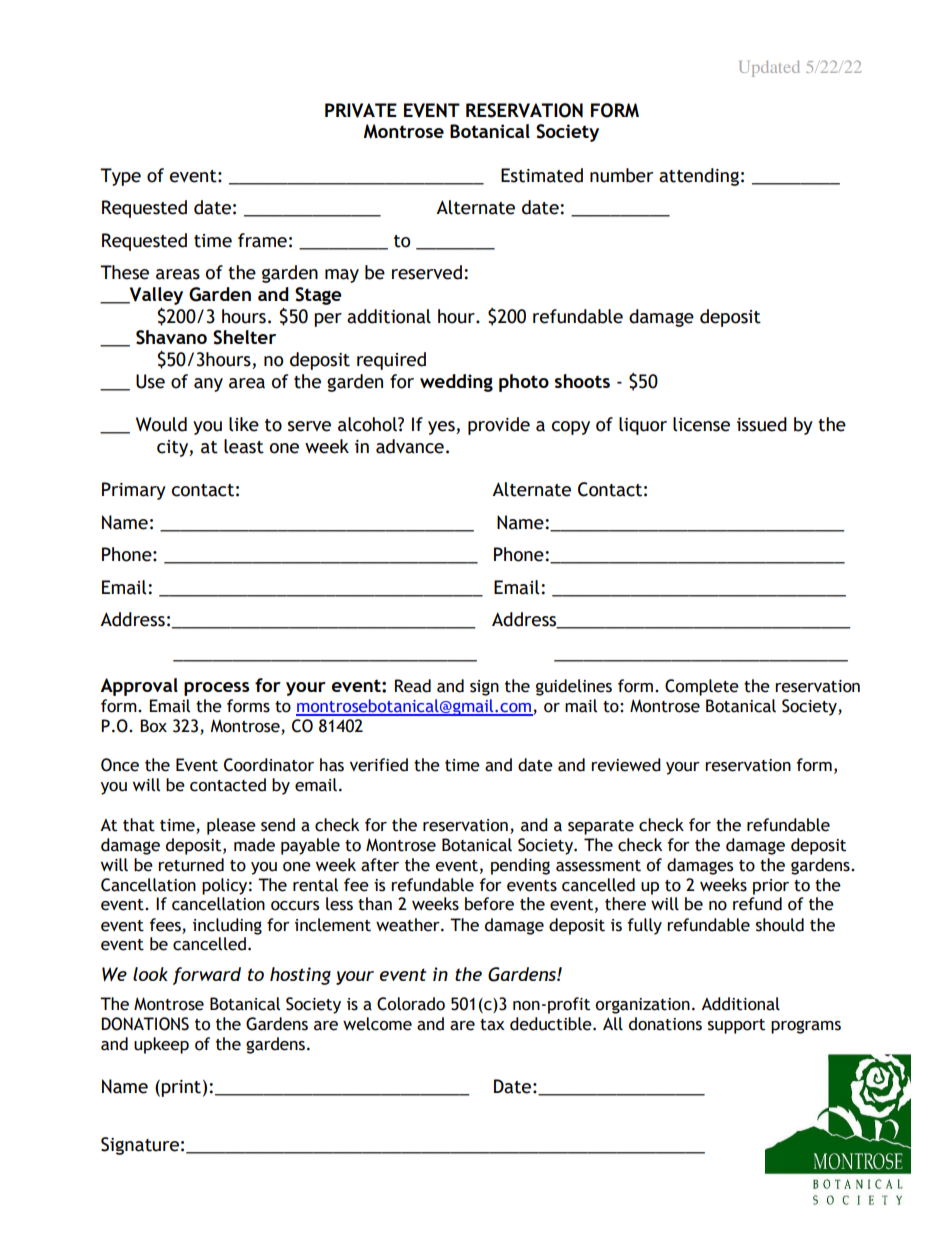 This page has width=952, height=1233. Describe the element at coordinates (161, 424) in the page. I see `Would` at that location.
